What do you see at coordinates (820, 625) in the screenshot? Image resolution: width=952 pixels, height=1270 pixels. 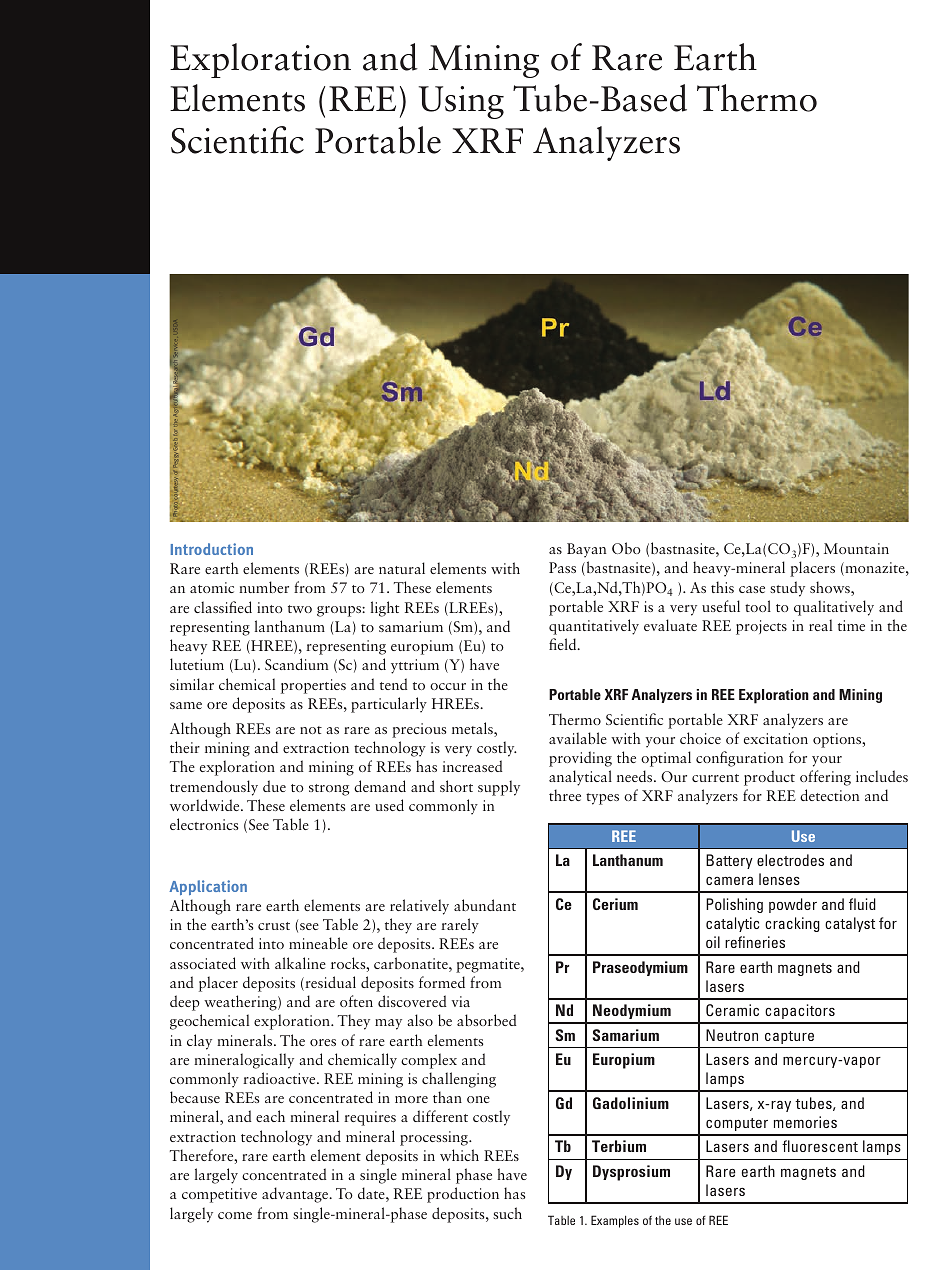 I see `real` at bounding box center [820, 625].
